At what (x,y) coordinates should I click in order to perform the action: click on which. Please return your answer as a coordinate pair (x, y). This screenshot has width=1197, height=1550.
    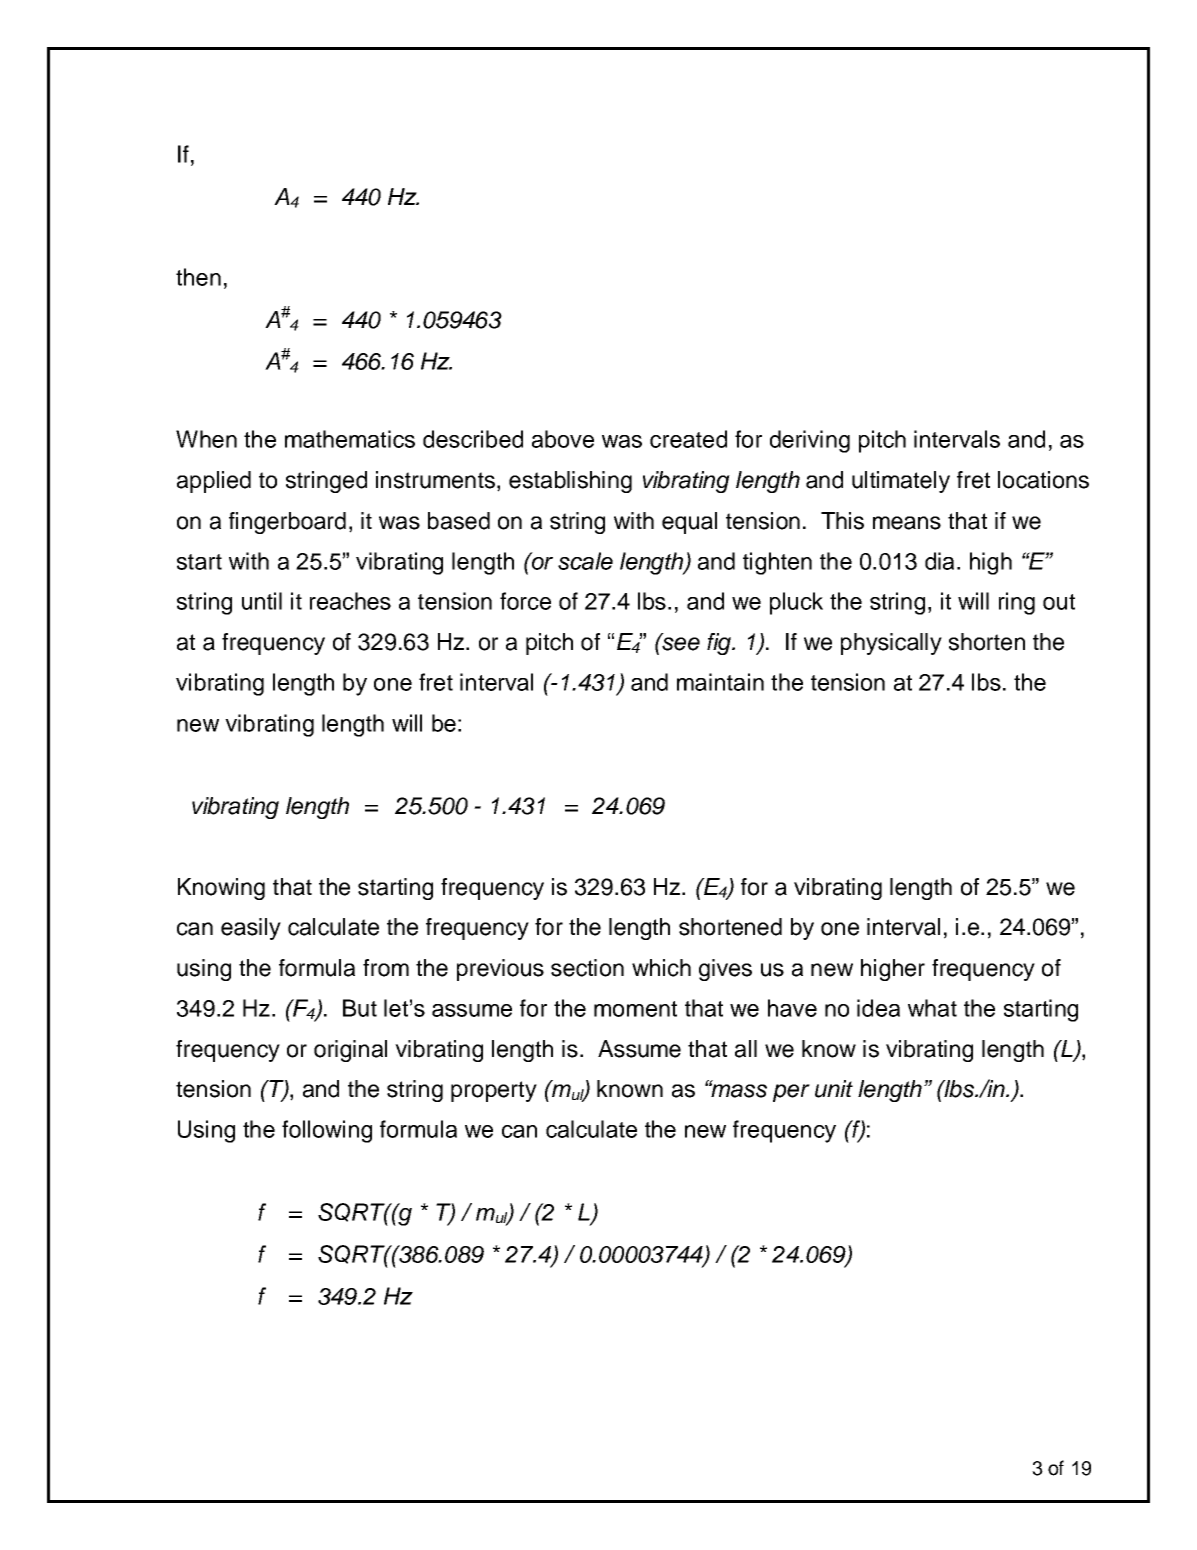
    Looking at the image, I should click on (661, 968).
